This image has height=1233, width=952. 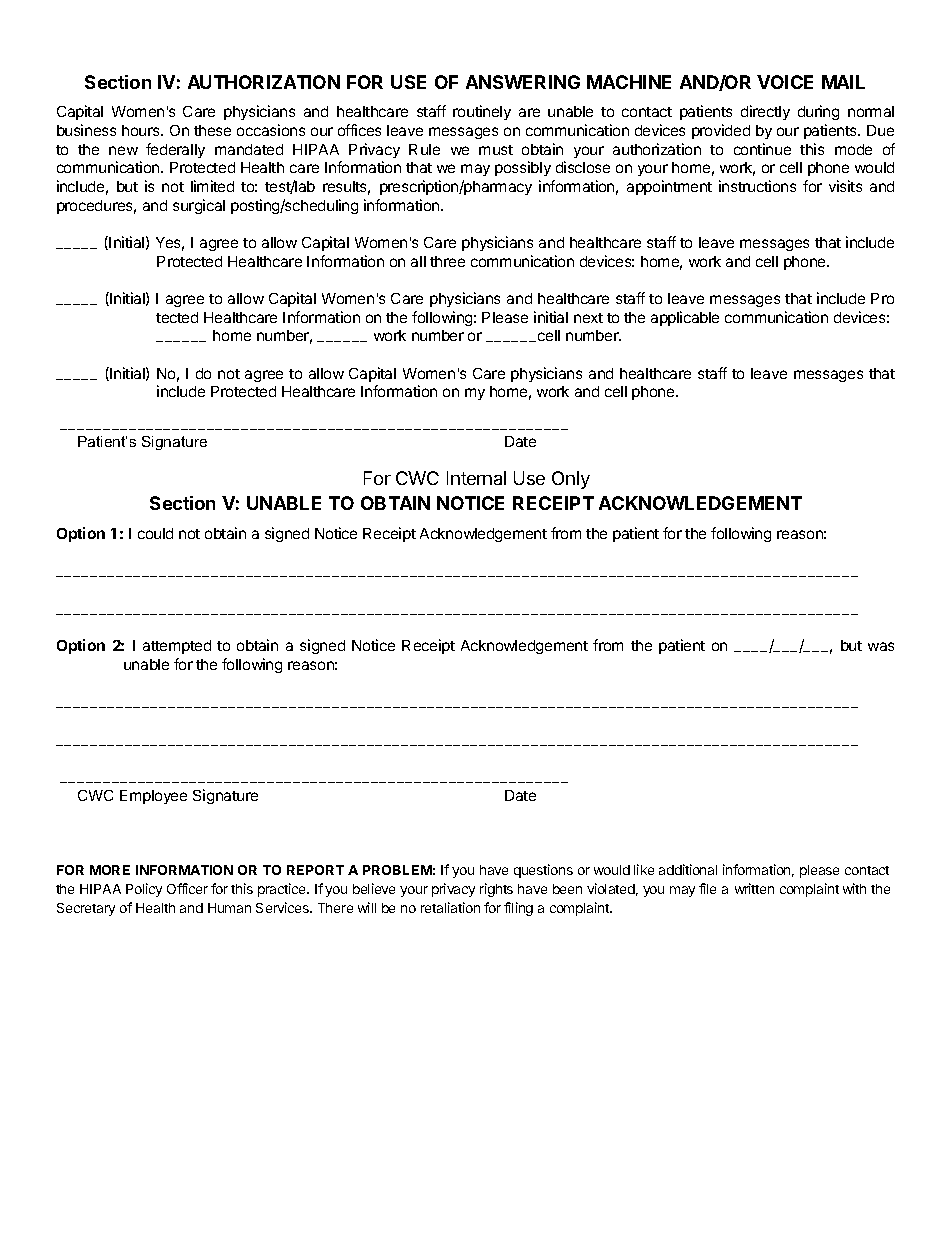 I want to click on Officer, so click(x=187, y=888).
